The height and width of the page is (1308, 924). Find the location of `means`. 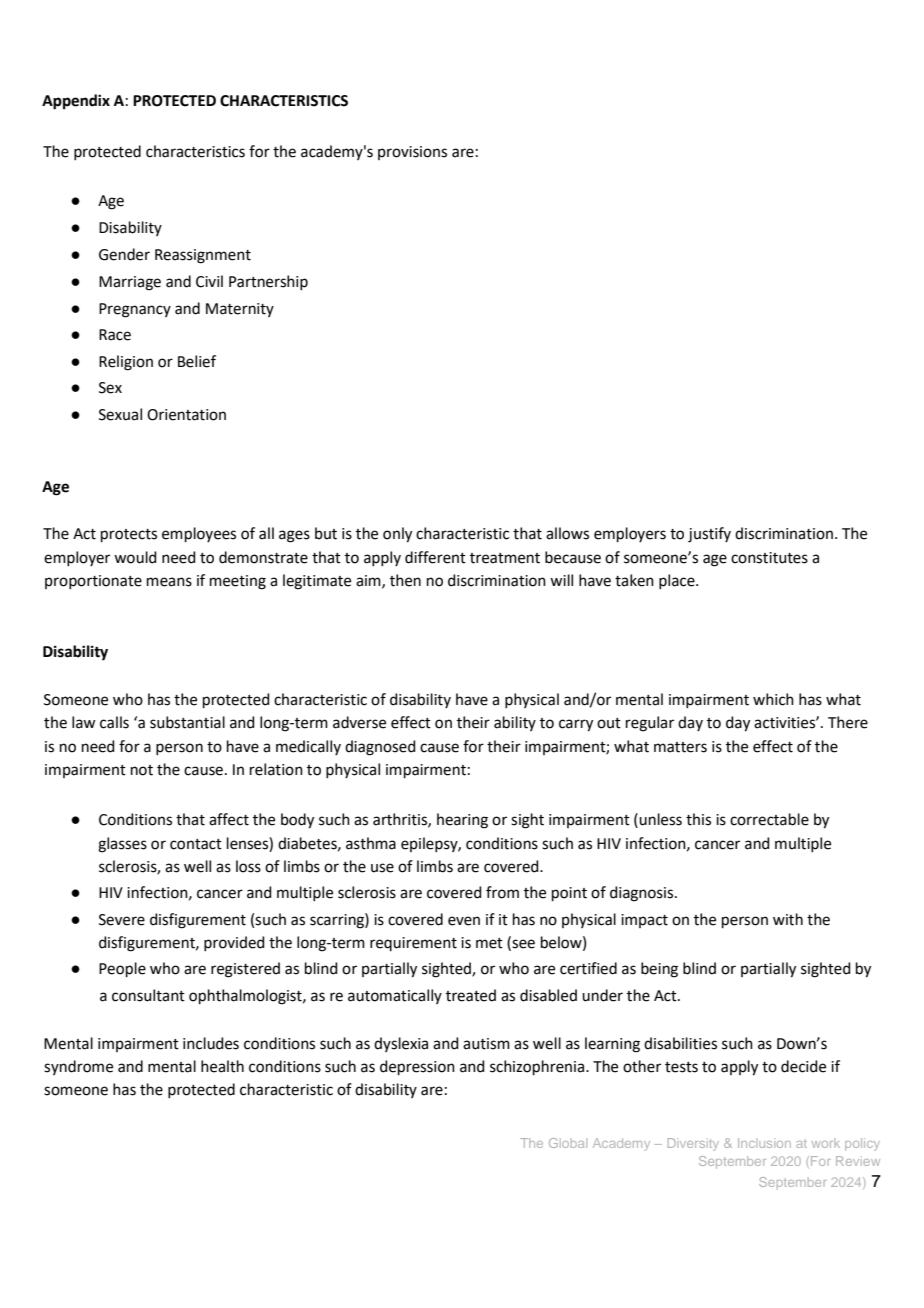

means is located at coordinates (169, 582).
